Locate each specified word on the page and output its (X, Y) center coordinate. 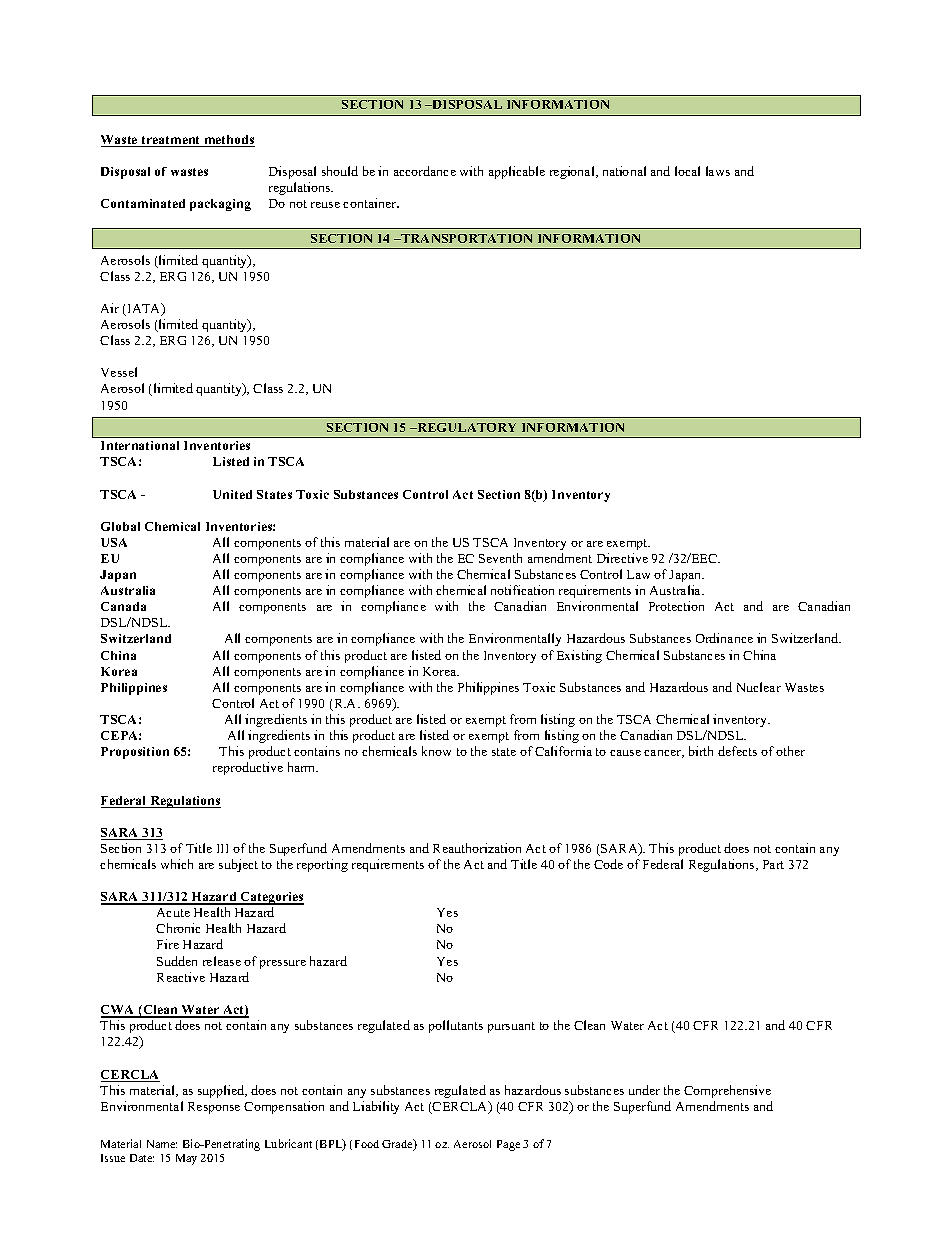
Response (214, 1108)
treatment (171, 141)
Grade (398, 1145)
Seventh (500, 558)
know (436, 751)
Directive (622, 558)
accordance (425, 171)
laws (718, 171)
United (232, 494)
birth (701, 751)
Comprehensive (727, 1091)
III (222, 848)
